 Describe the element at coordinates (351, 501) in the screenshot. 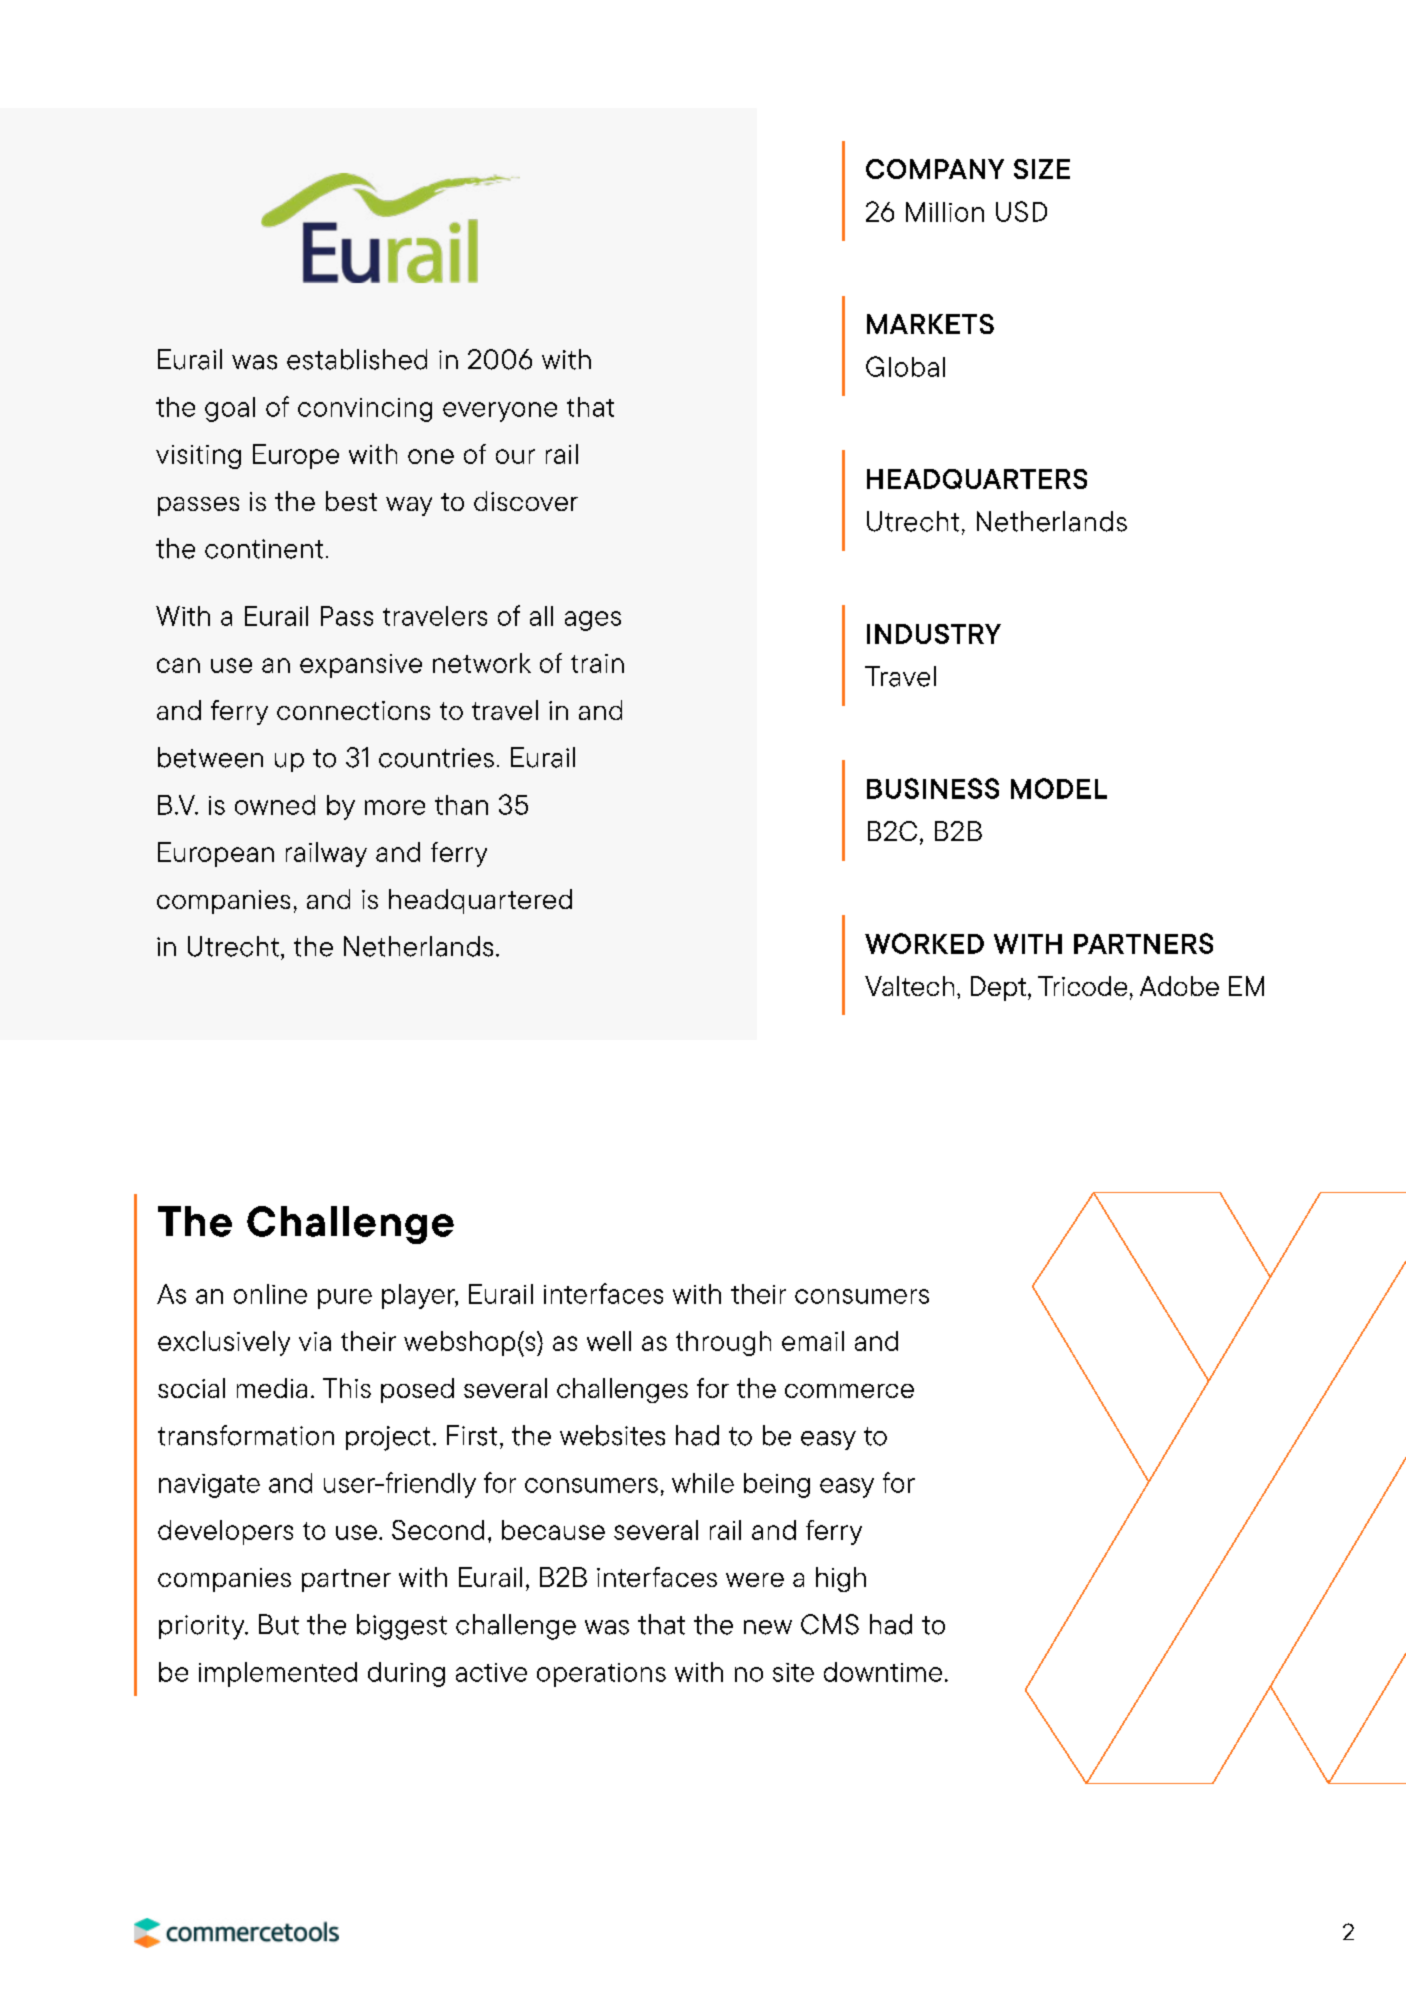

I see `best` at that location.
